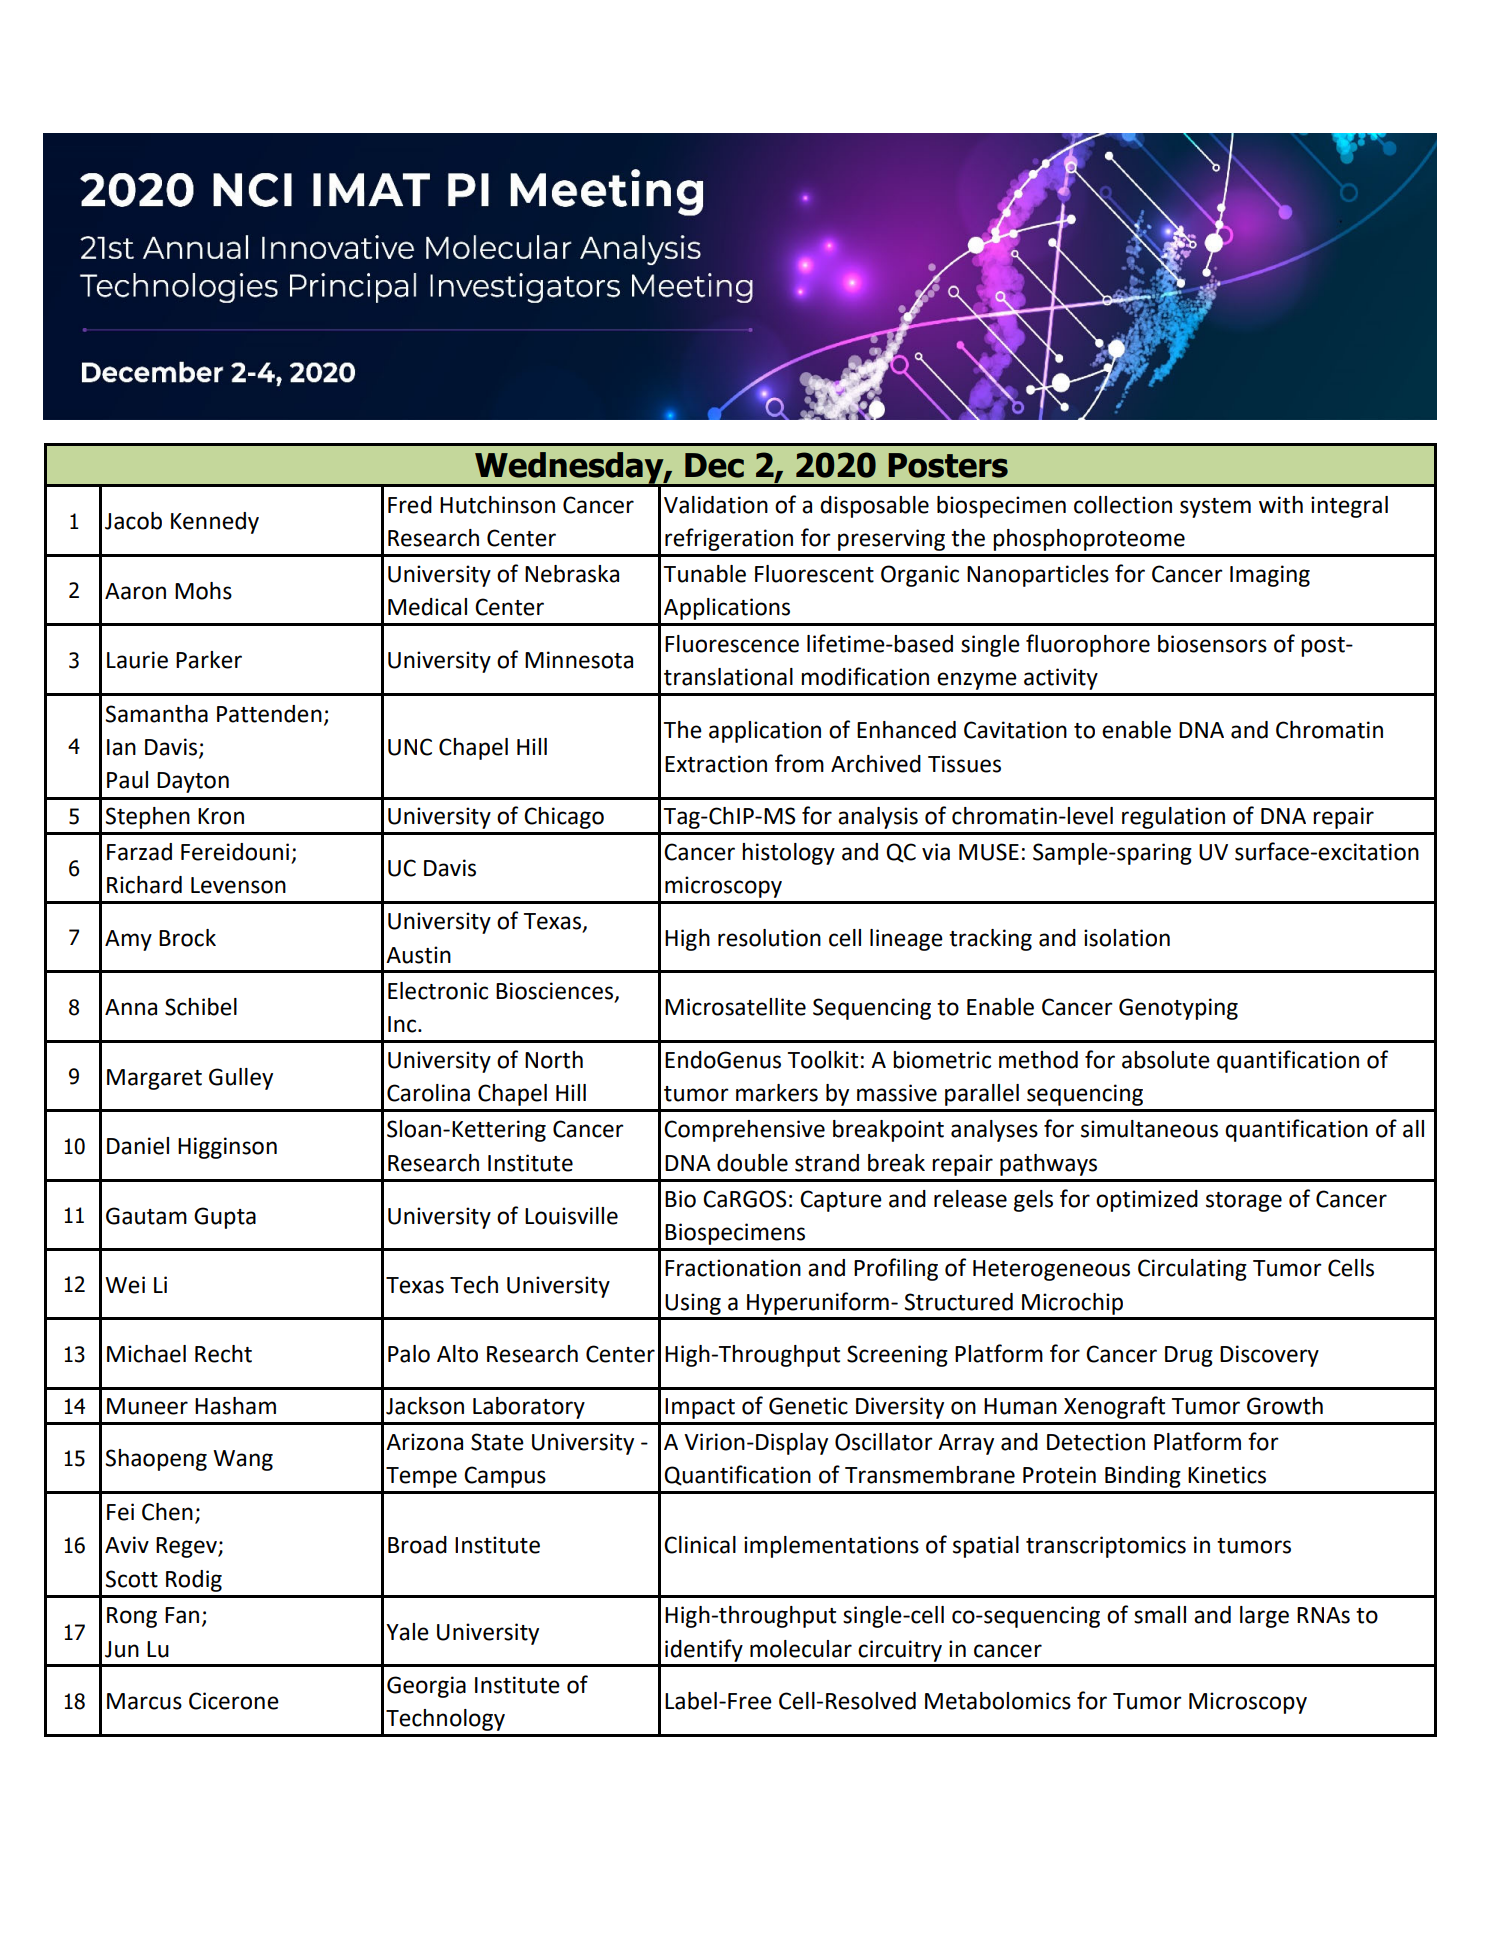 The width and height of the page is (1494, 1933). What do you see at coordinates (225, 1218) in the page?
I see `Gupta` at bounding box center [225, 1218].
